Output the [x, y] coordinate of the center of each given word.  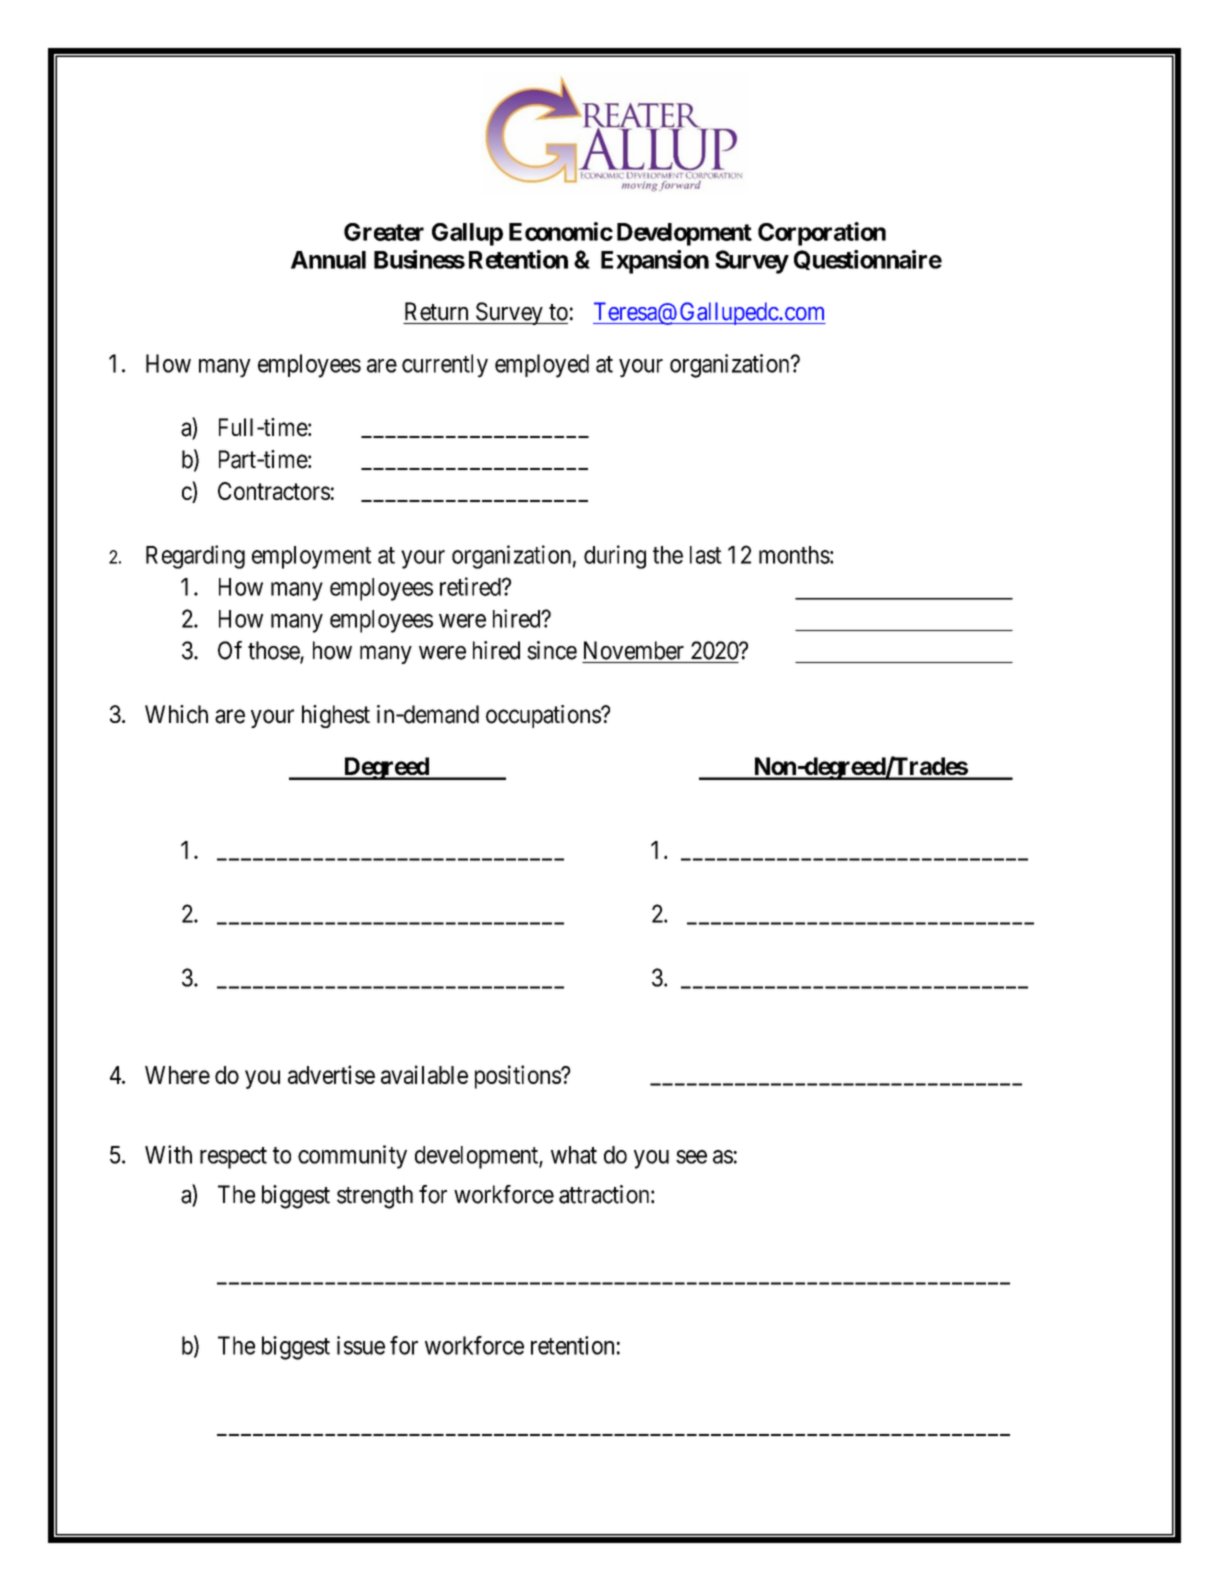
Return [436, 311]
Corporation [822, 234]
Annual [328, 260]
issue [361, 1345]
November [634, 650]
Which [176, 714]
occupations [544, 716]
